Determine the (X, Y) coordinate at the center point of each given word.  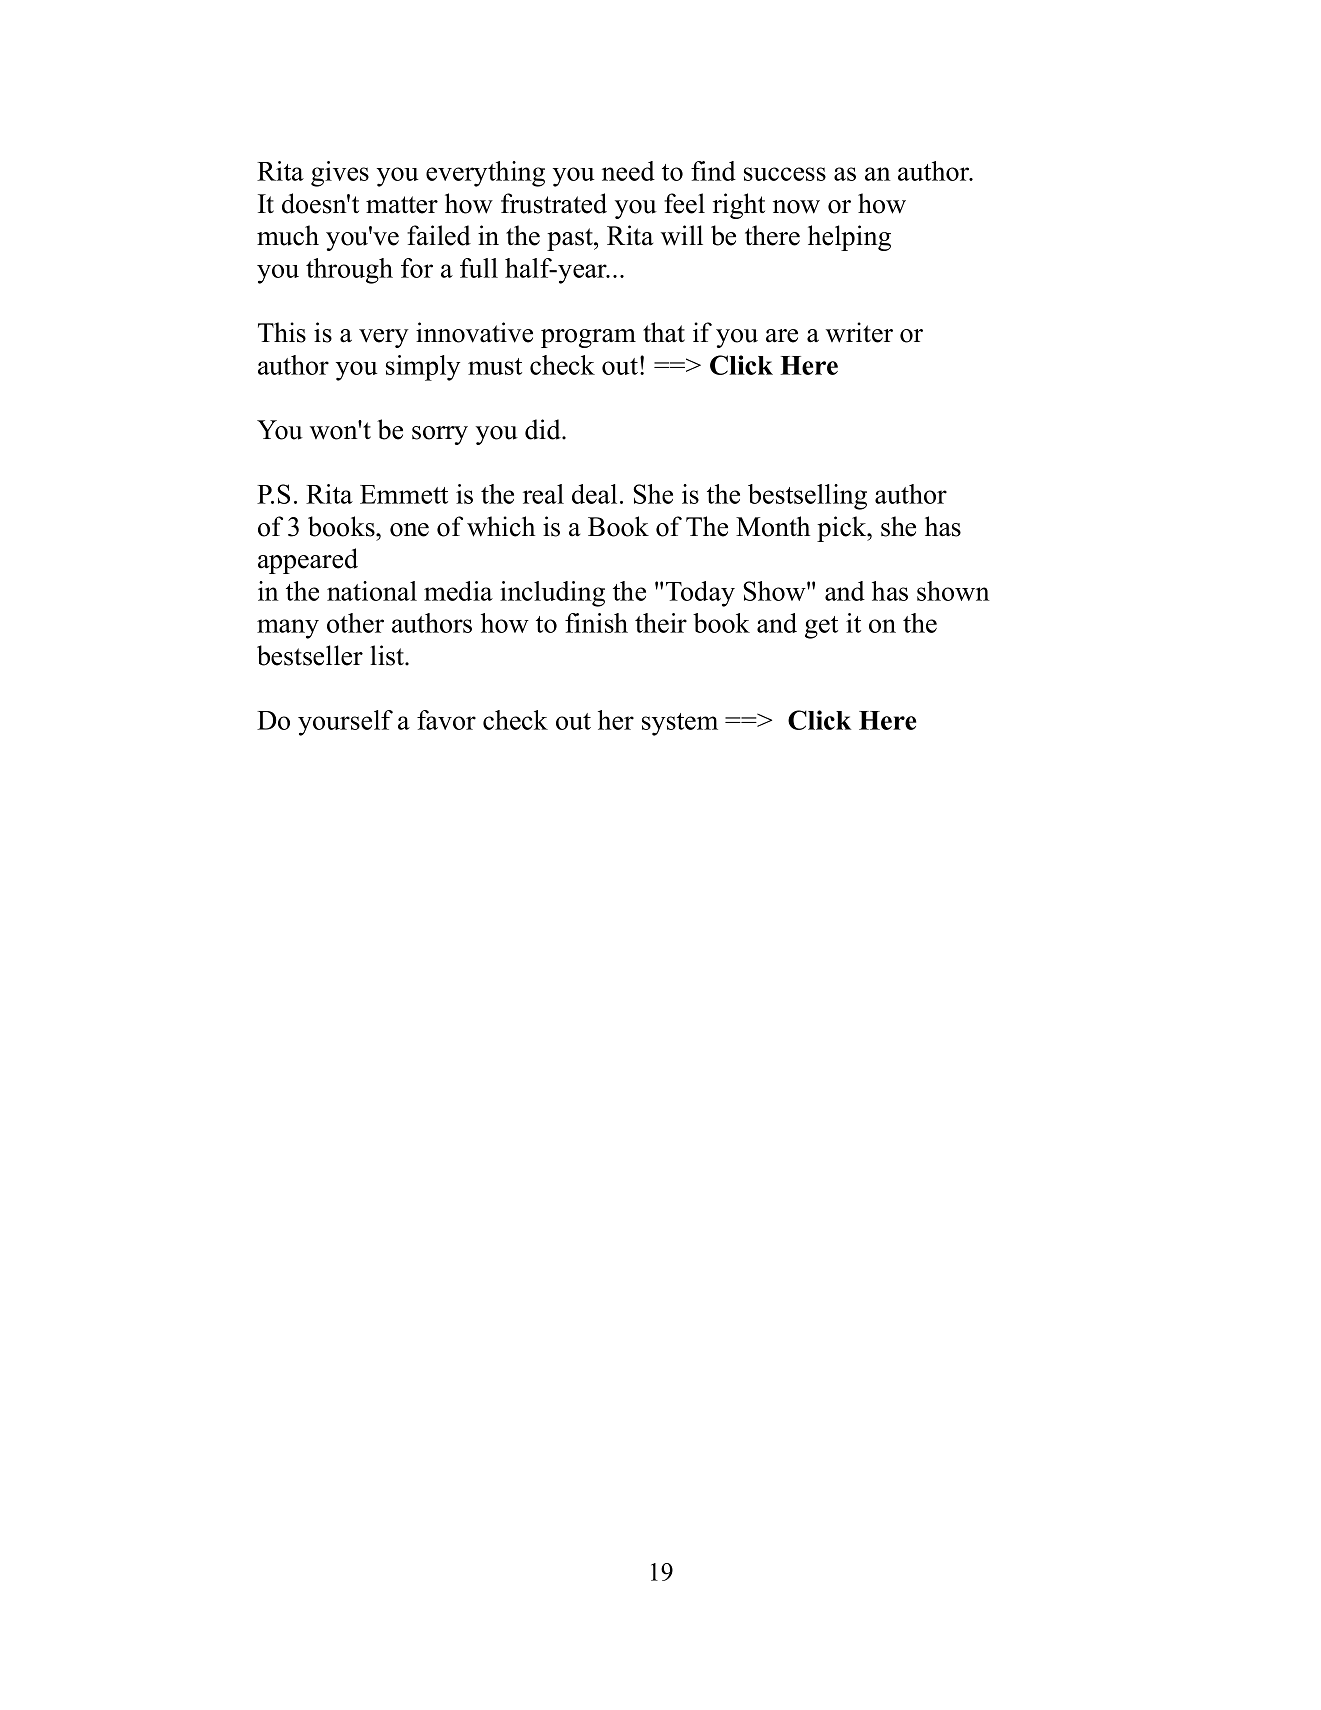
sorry (440, 435)
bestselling (807, 497)
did (544, 429)
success (785, 174)
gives (340, 174)
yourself (345, 723)
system (680, 724)
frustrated (554, 203)
